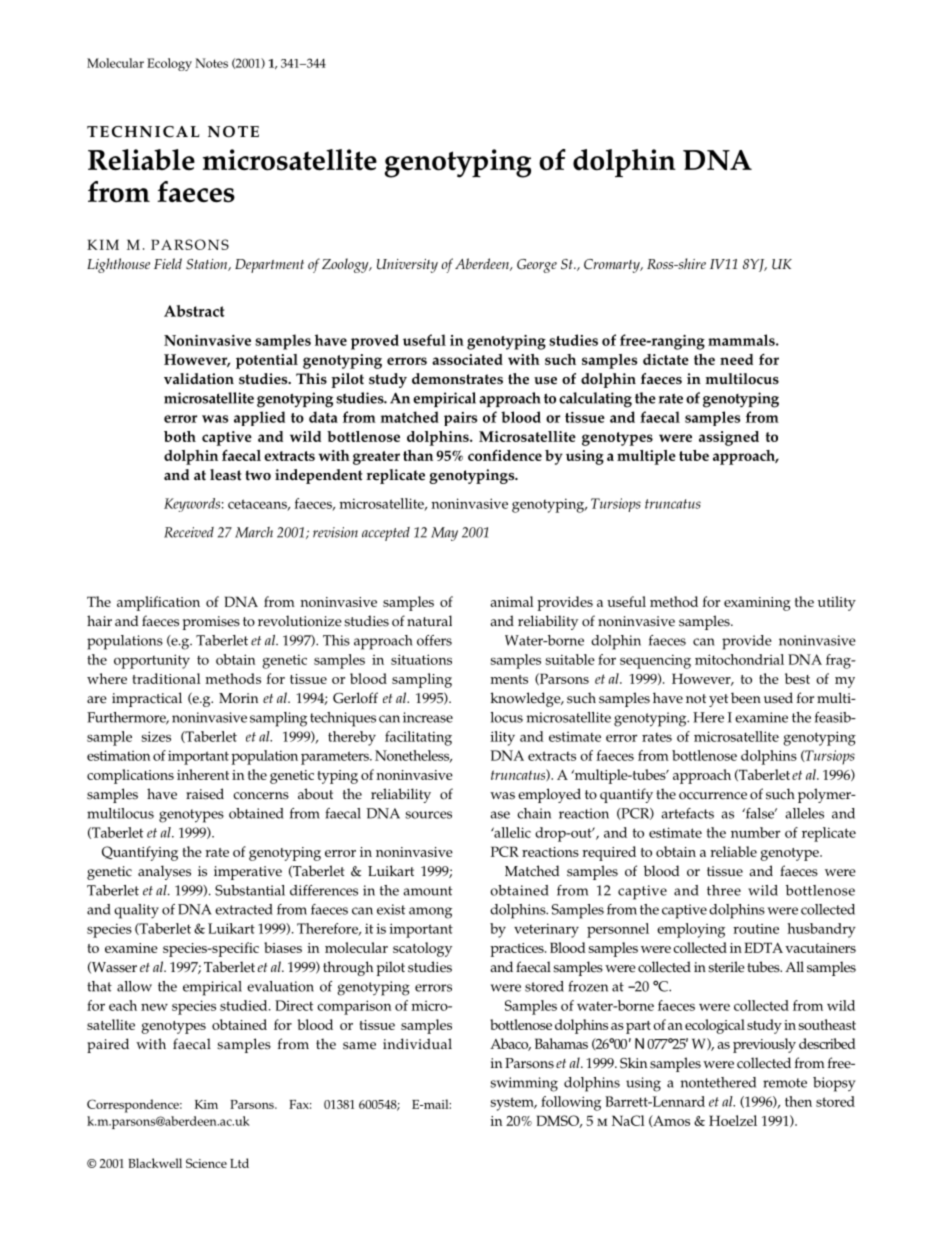 This document has height=1254, width=952. I want to click on individual, so click(417, 1043).
